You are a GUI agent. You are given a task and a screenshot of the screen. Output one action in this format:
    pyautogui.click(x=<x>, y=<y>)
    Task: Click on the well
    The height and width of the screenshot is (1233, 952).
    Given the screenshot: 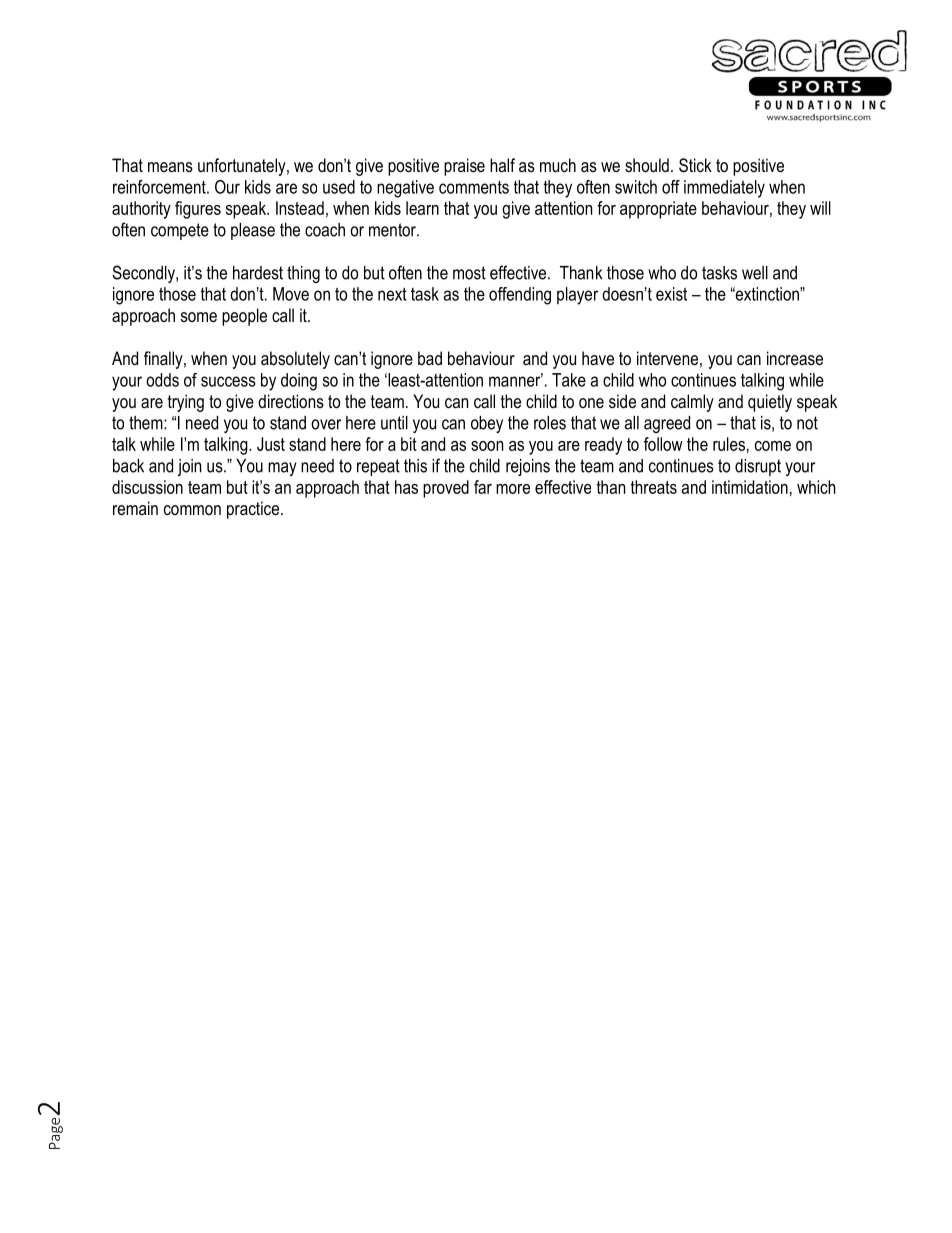 What is the action you would take?
    pyautogui.click(x=755, y=273)
